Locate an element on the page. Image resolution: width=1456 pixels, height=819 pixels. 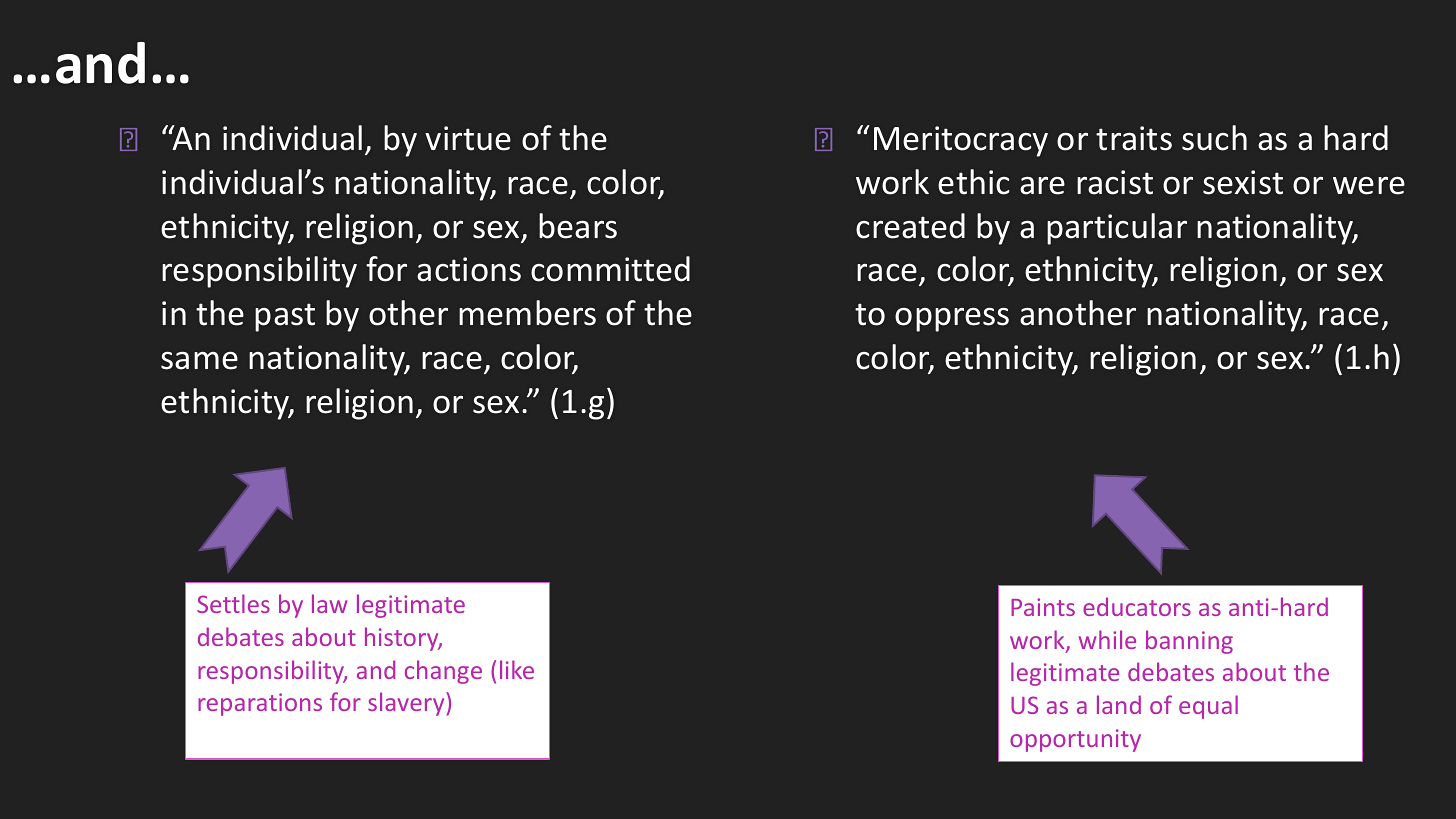
such is located at coordinates (1214, 138).
